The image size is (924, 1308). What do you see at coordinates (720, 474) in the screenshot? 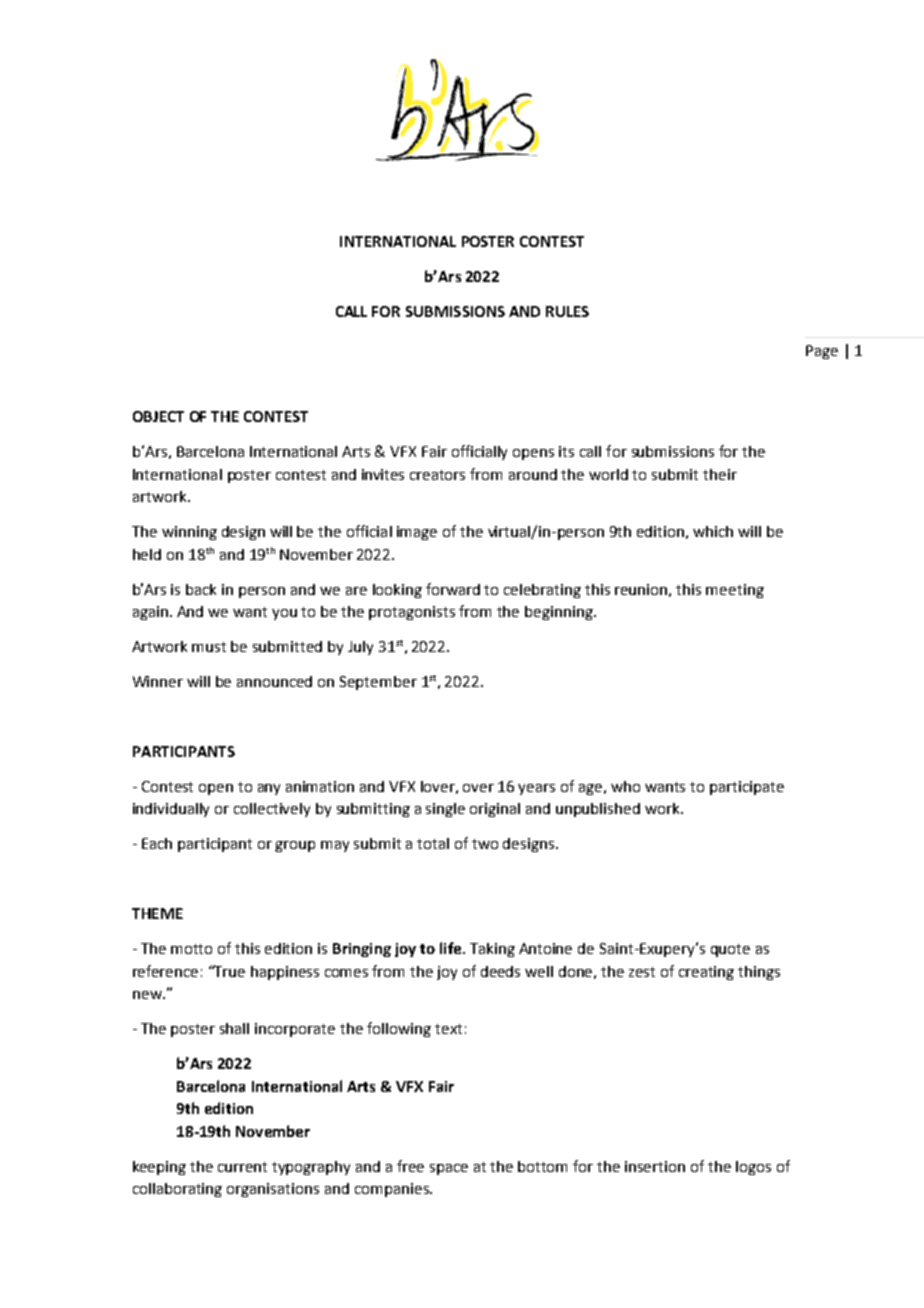
I see `their` at bounding box center [720, 474].
